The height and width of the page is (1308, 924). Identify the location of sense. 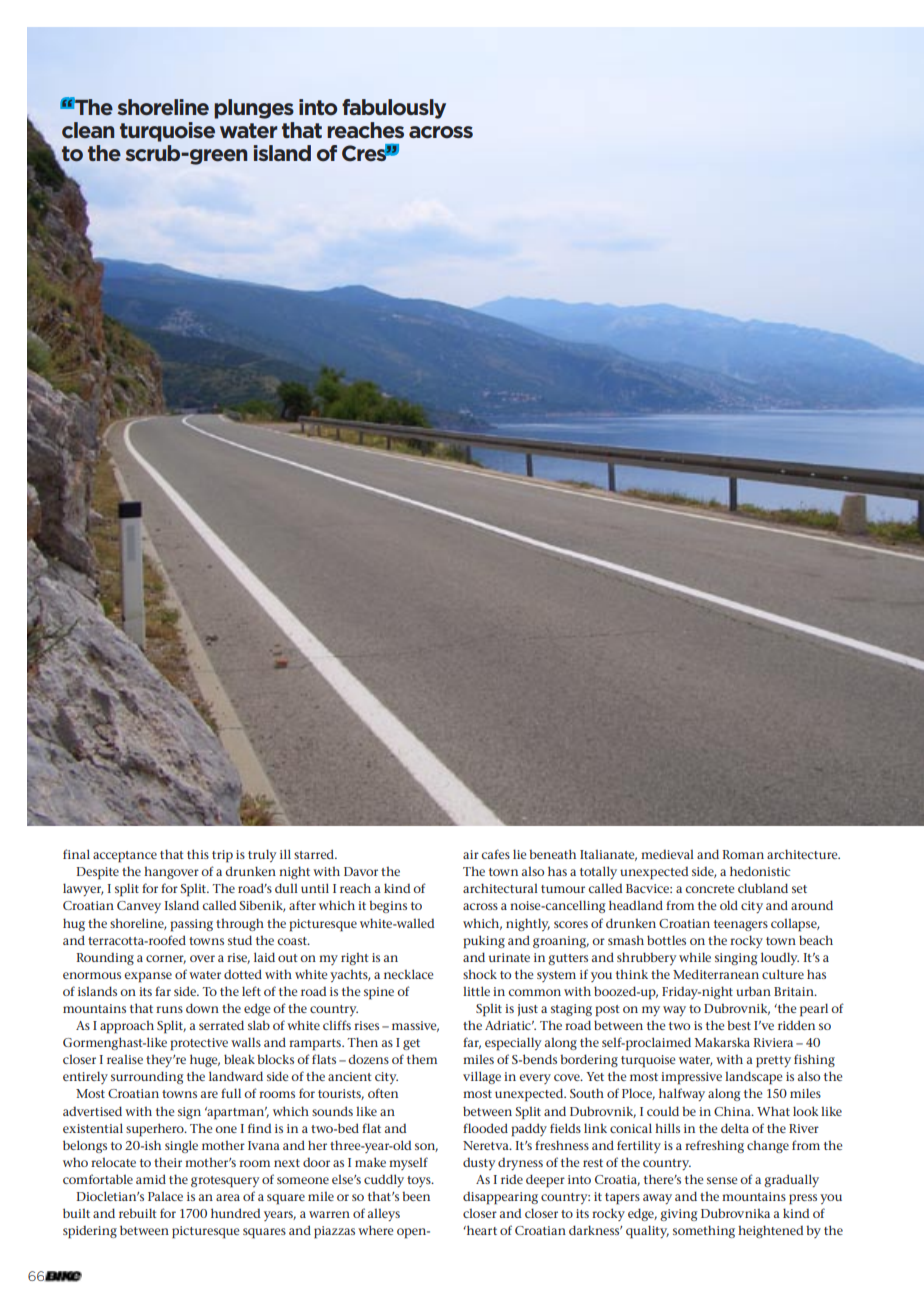
(722, 1180).
